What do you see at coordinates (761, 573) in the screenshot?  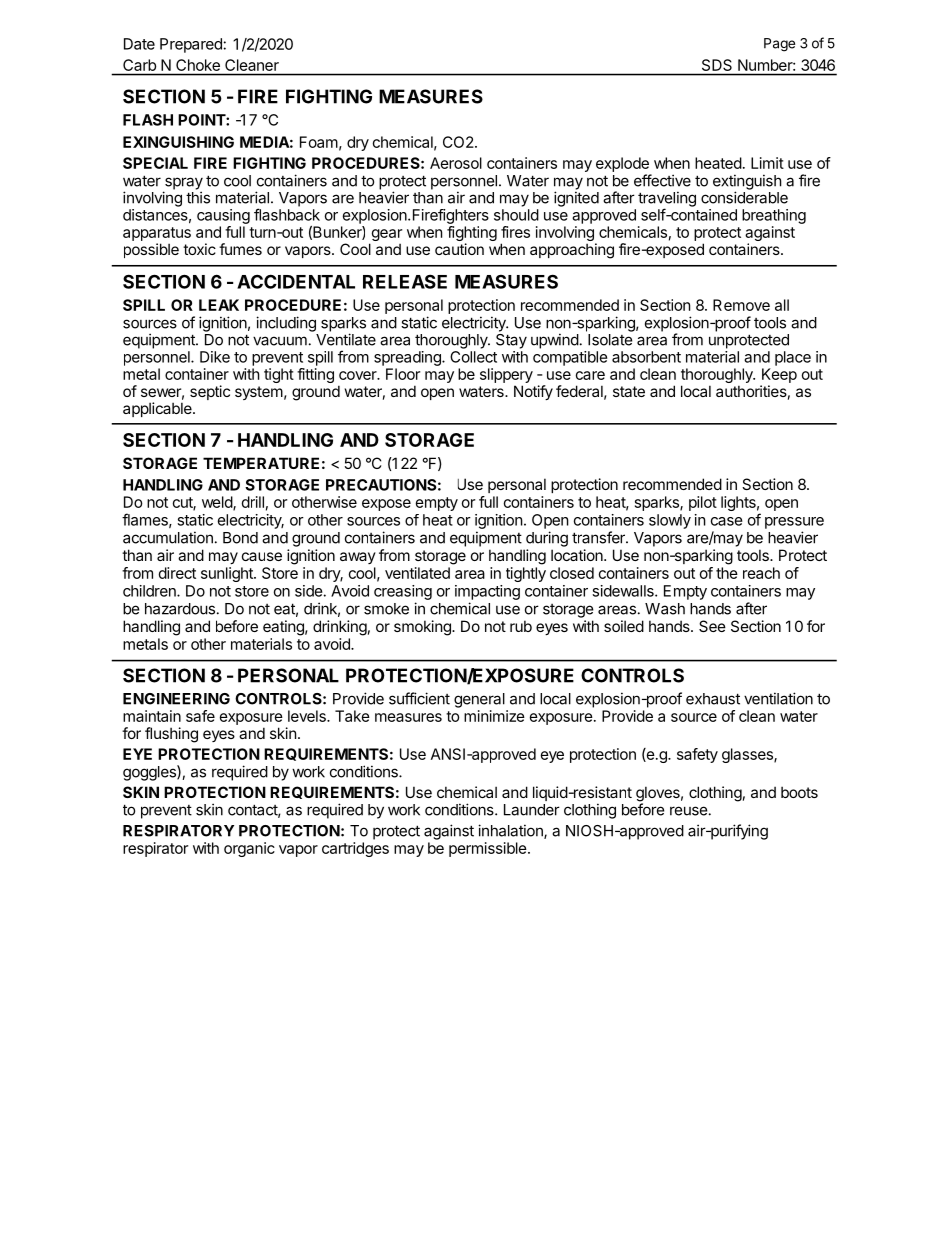 I see `reach` at bounding box center [761, 573].
